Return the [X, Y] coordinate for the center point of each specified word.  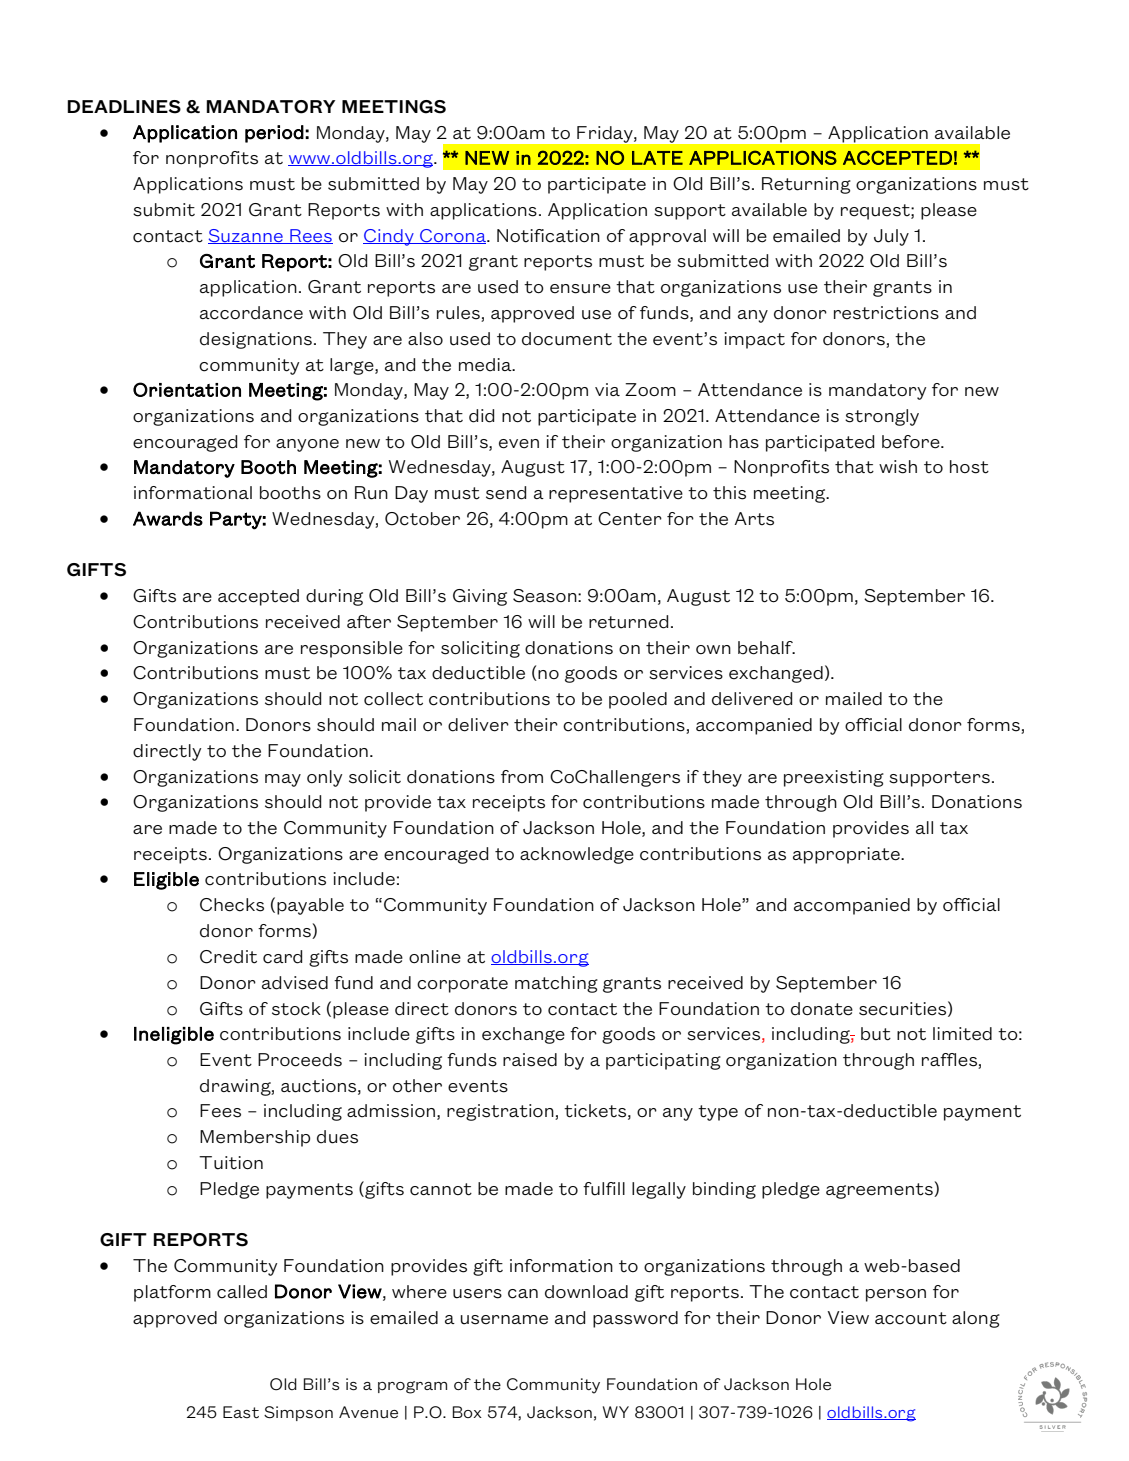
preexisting [834, 778]
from [522, 776]
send [506, 493]
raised [530, 1060]
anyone [307, 445]
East [241, 1412]
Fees [220, 1111]
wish [898, 467]
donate [822, 1009]
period [274, 134]
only [324, 778]
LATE [657, 158]
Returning [806, 185]
